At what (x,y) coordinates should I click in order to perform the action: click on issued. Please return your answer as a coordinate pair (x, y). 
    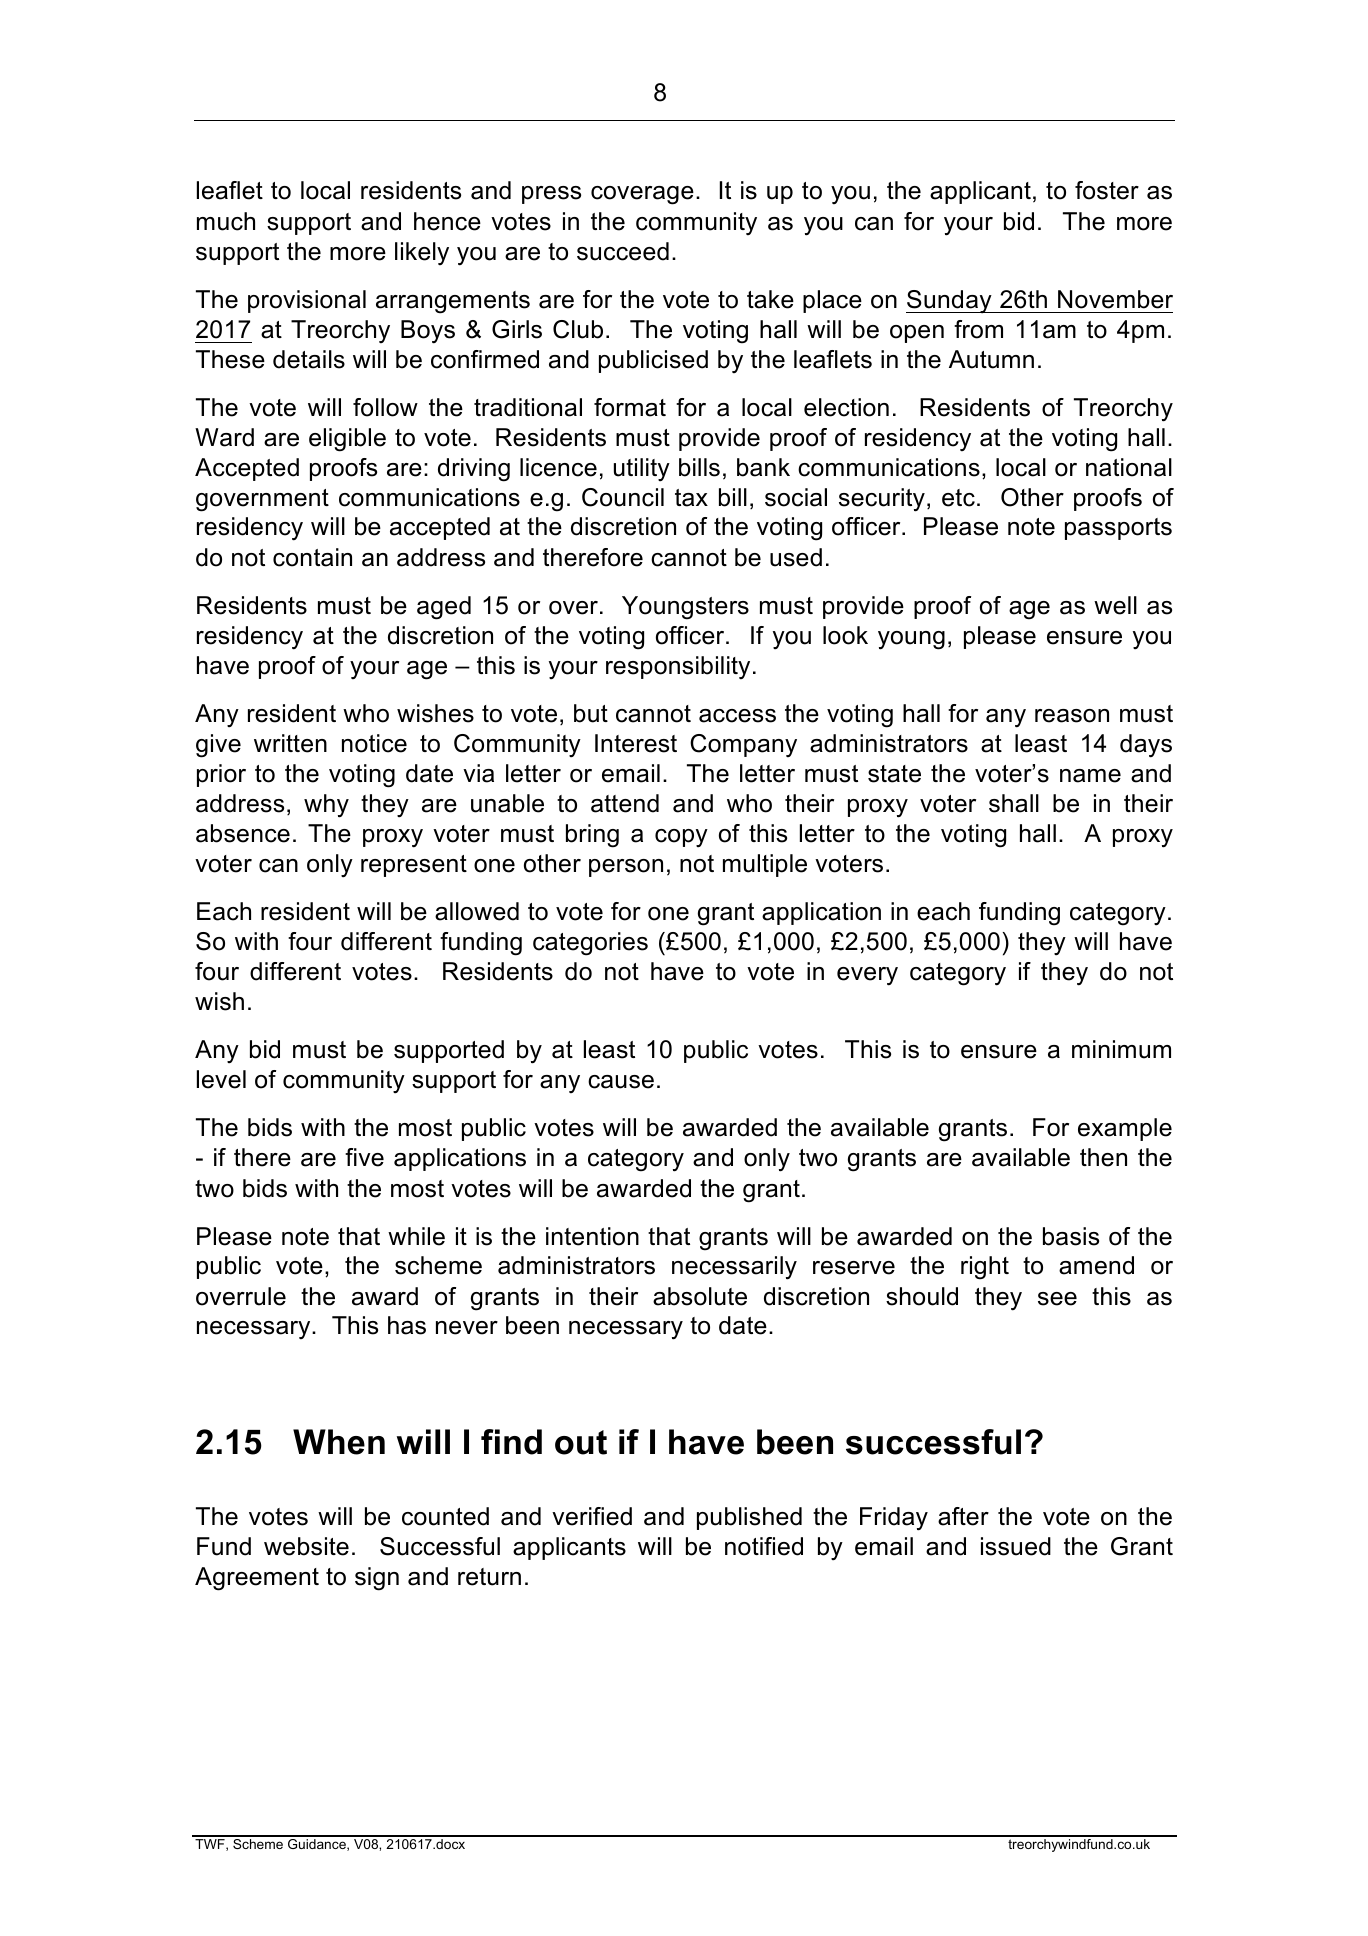
    Looking at the image, I should click on (1016, 1546).
